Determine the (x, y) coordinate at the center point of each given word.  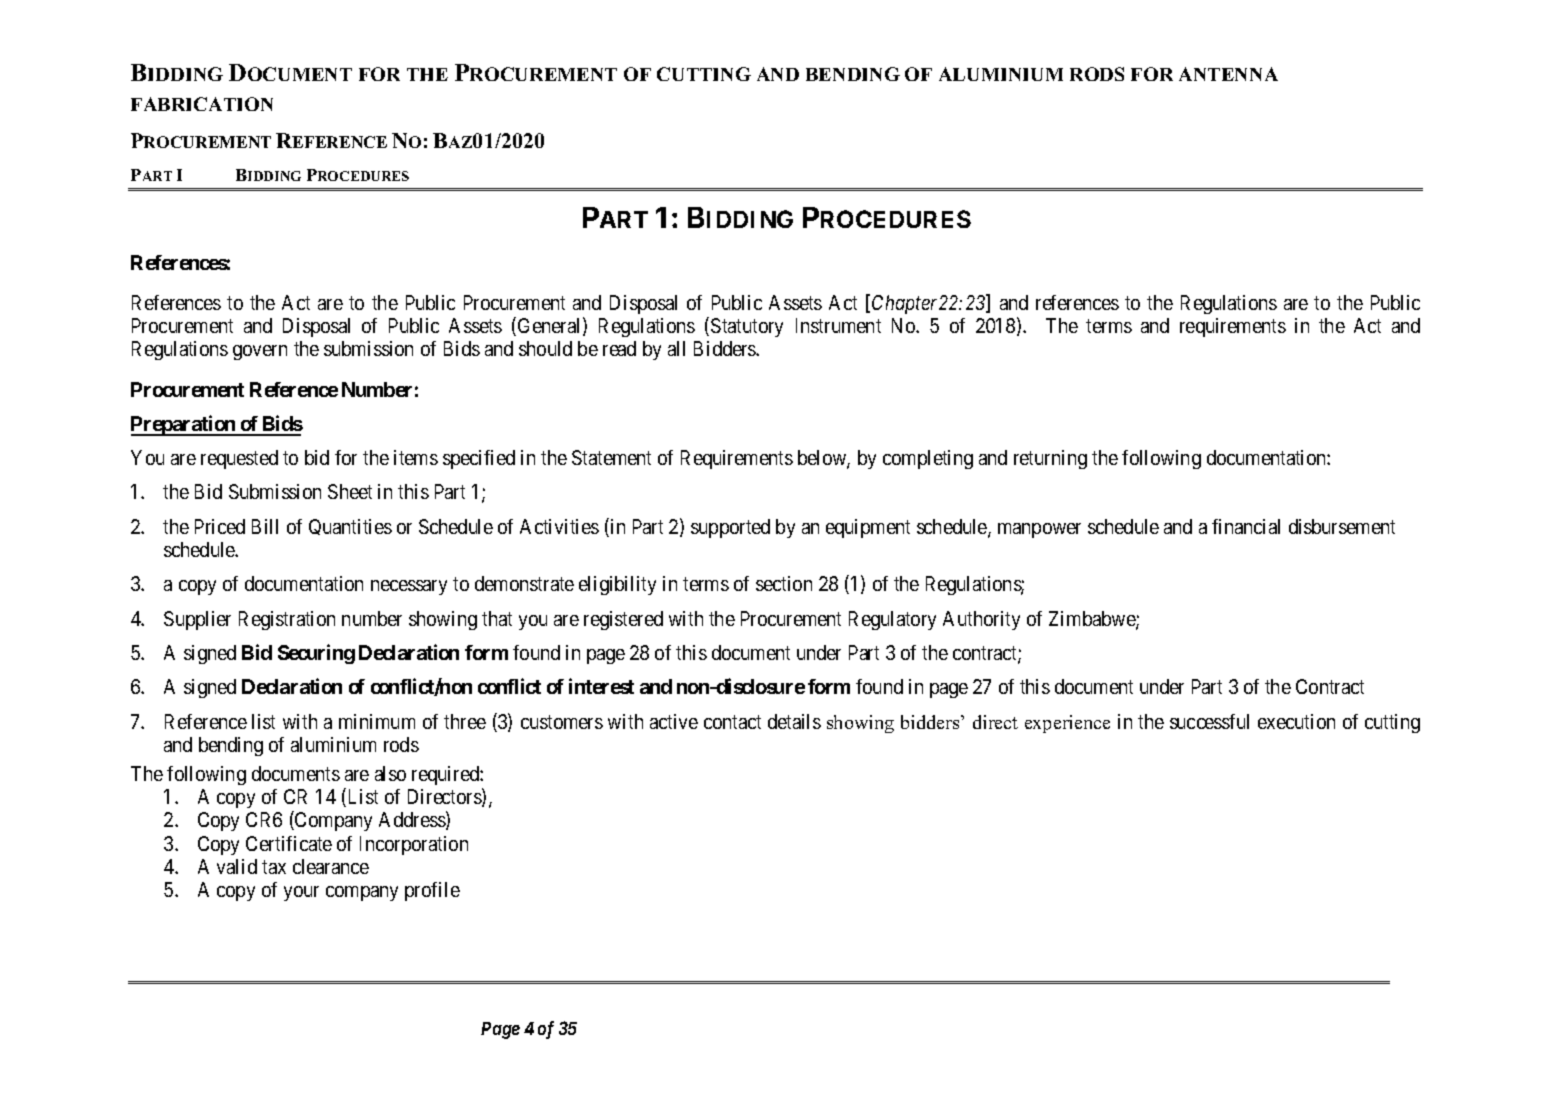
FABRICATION (202, 104)
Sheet (350, 491)
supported (730, 528)
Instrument (838, 325)
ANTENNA (1228, 74)
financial (1246, 526)
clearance (331, 866)
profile (432, 891)
